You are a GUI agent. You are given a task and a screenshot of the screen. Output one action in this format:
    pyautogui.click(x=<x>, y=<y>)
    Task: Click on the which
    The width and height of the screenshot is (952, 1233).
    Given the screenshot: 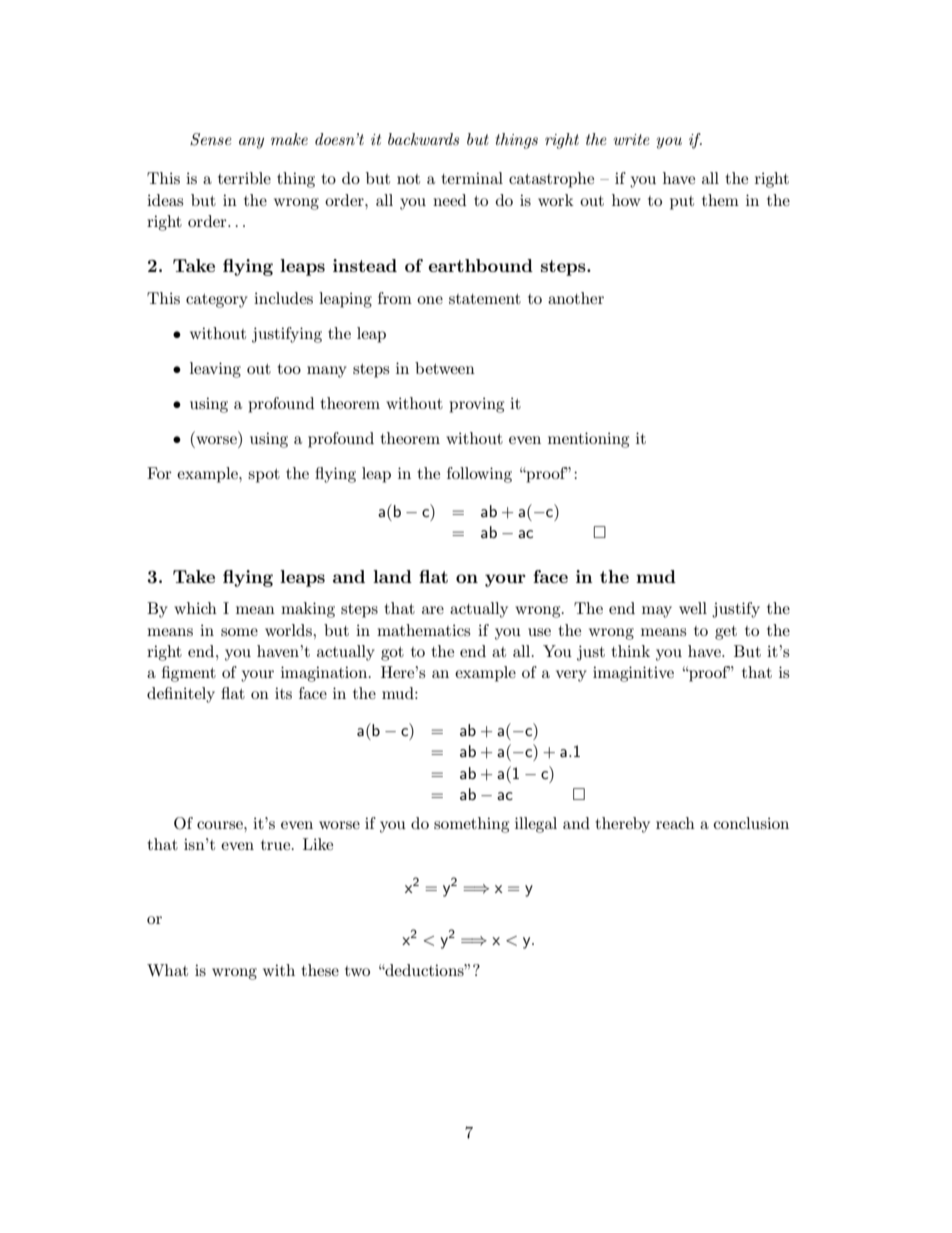 What is the action you would take?
    pyautogui.click(x=195, y=608)
